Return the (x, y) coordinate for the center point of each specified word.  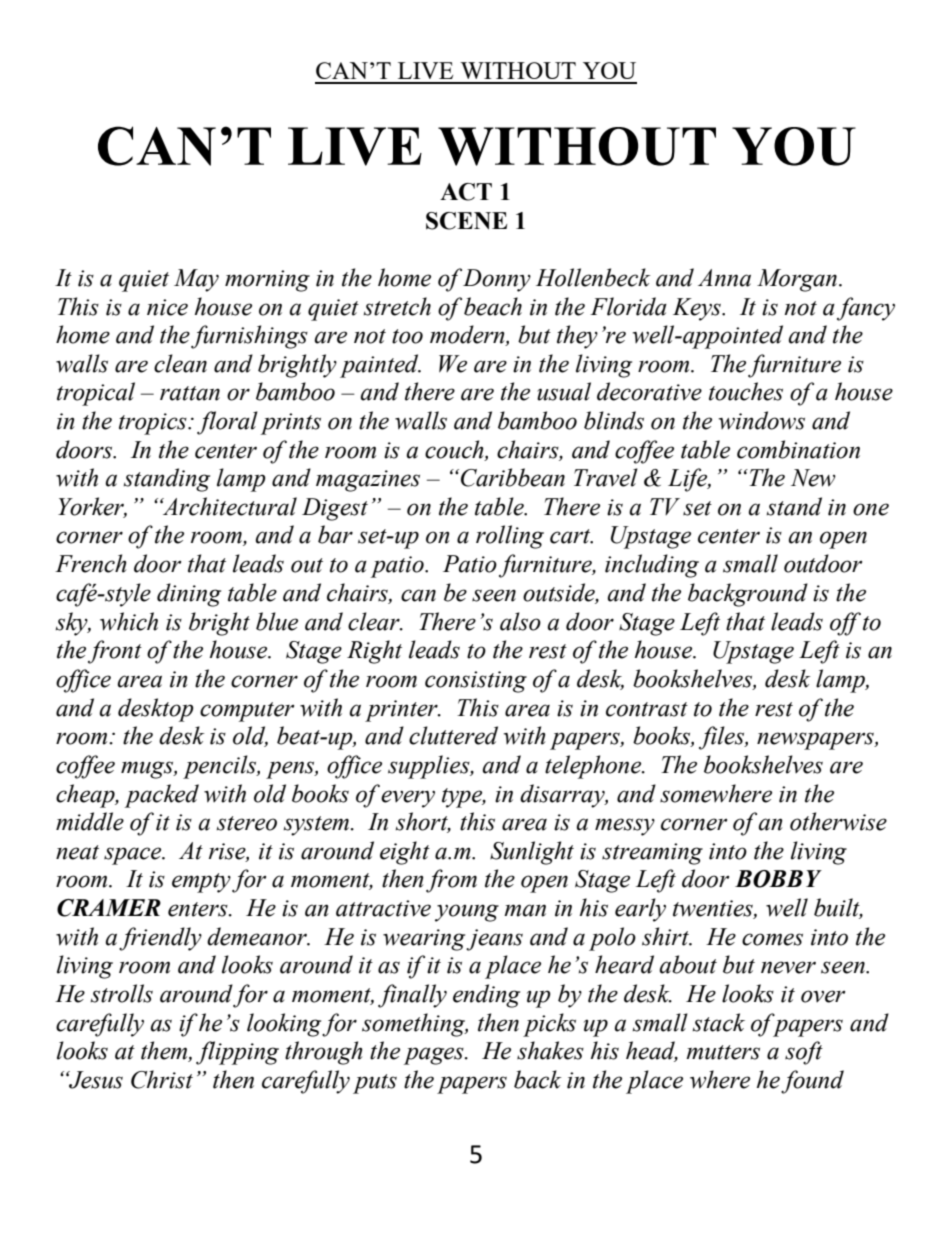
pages (435, 1056)
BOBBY (778, 879)
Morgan (798, 280)
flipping (237, 1053)
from (451, 881)
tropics (154, 424)
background (748, 595)
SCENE (466, 221)
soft (804, 1053)
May (196, 280)
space (134, 856)
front (115, 652)
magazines (368, 481)
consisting (476, 682)
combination (798, 449)
